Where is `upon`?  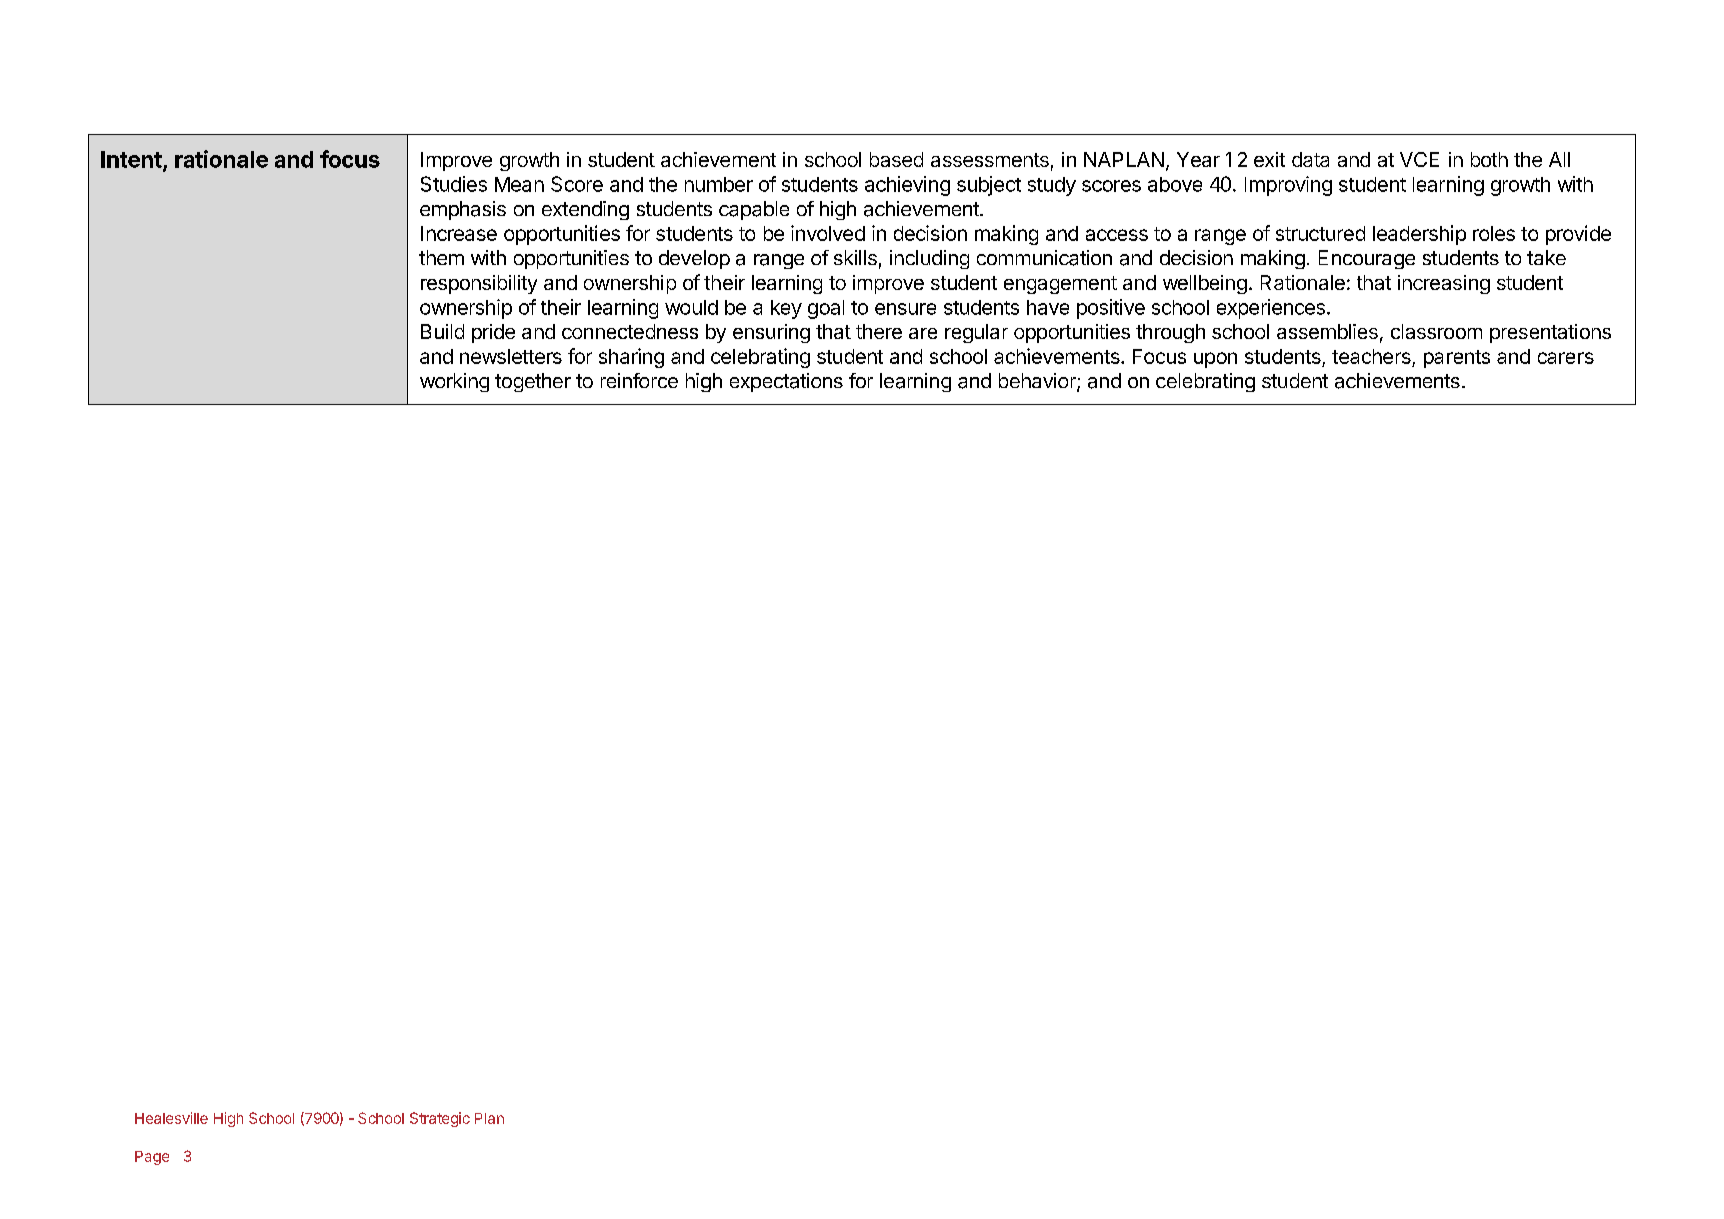
upon is located at coordinates (1215, 360).
